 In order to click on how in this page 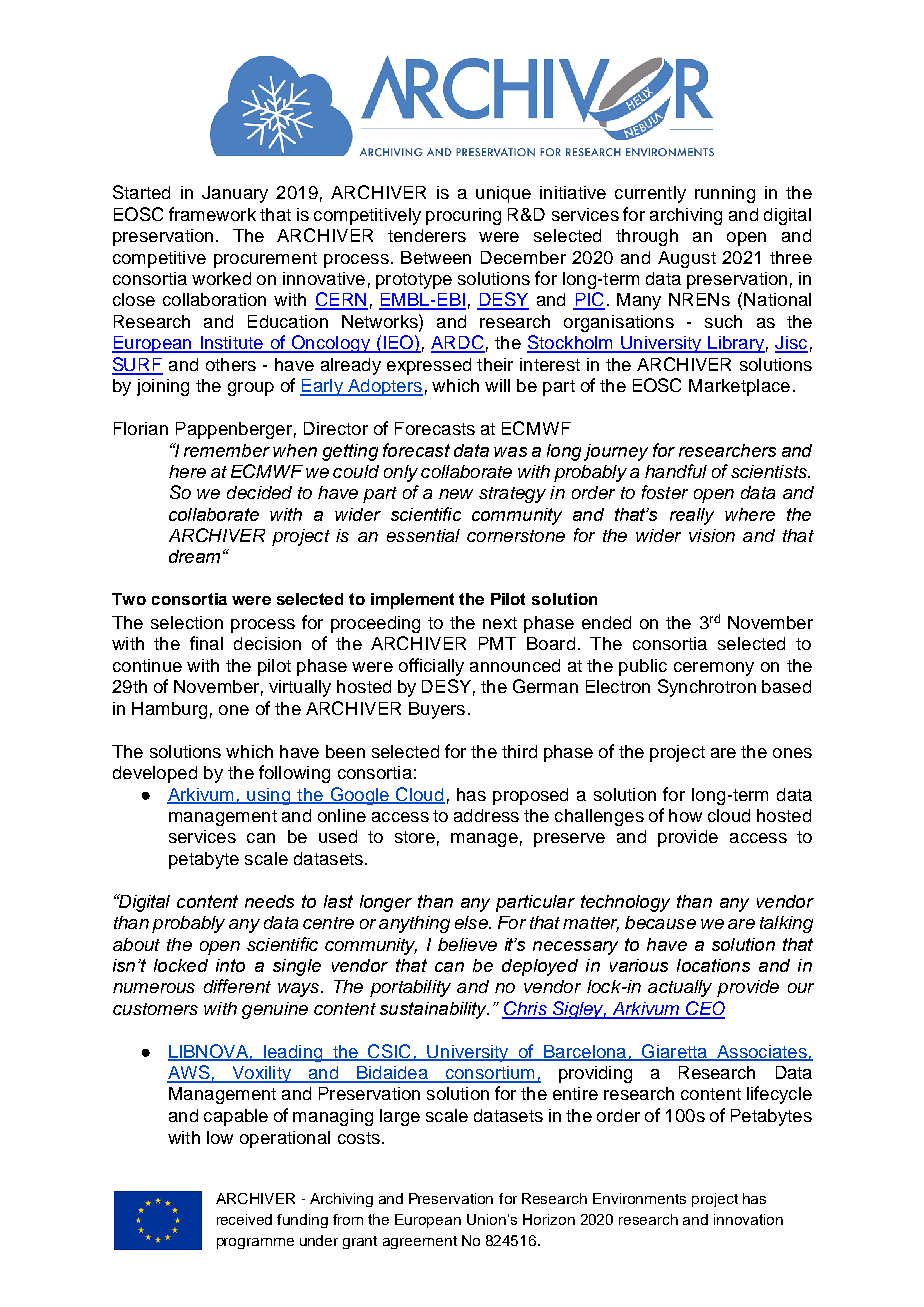, I will do `click(685, 815)`.
